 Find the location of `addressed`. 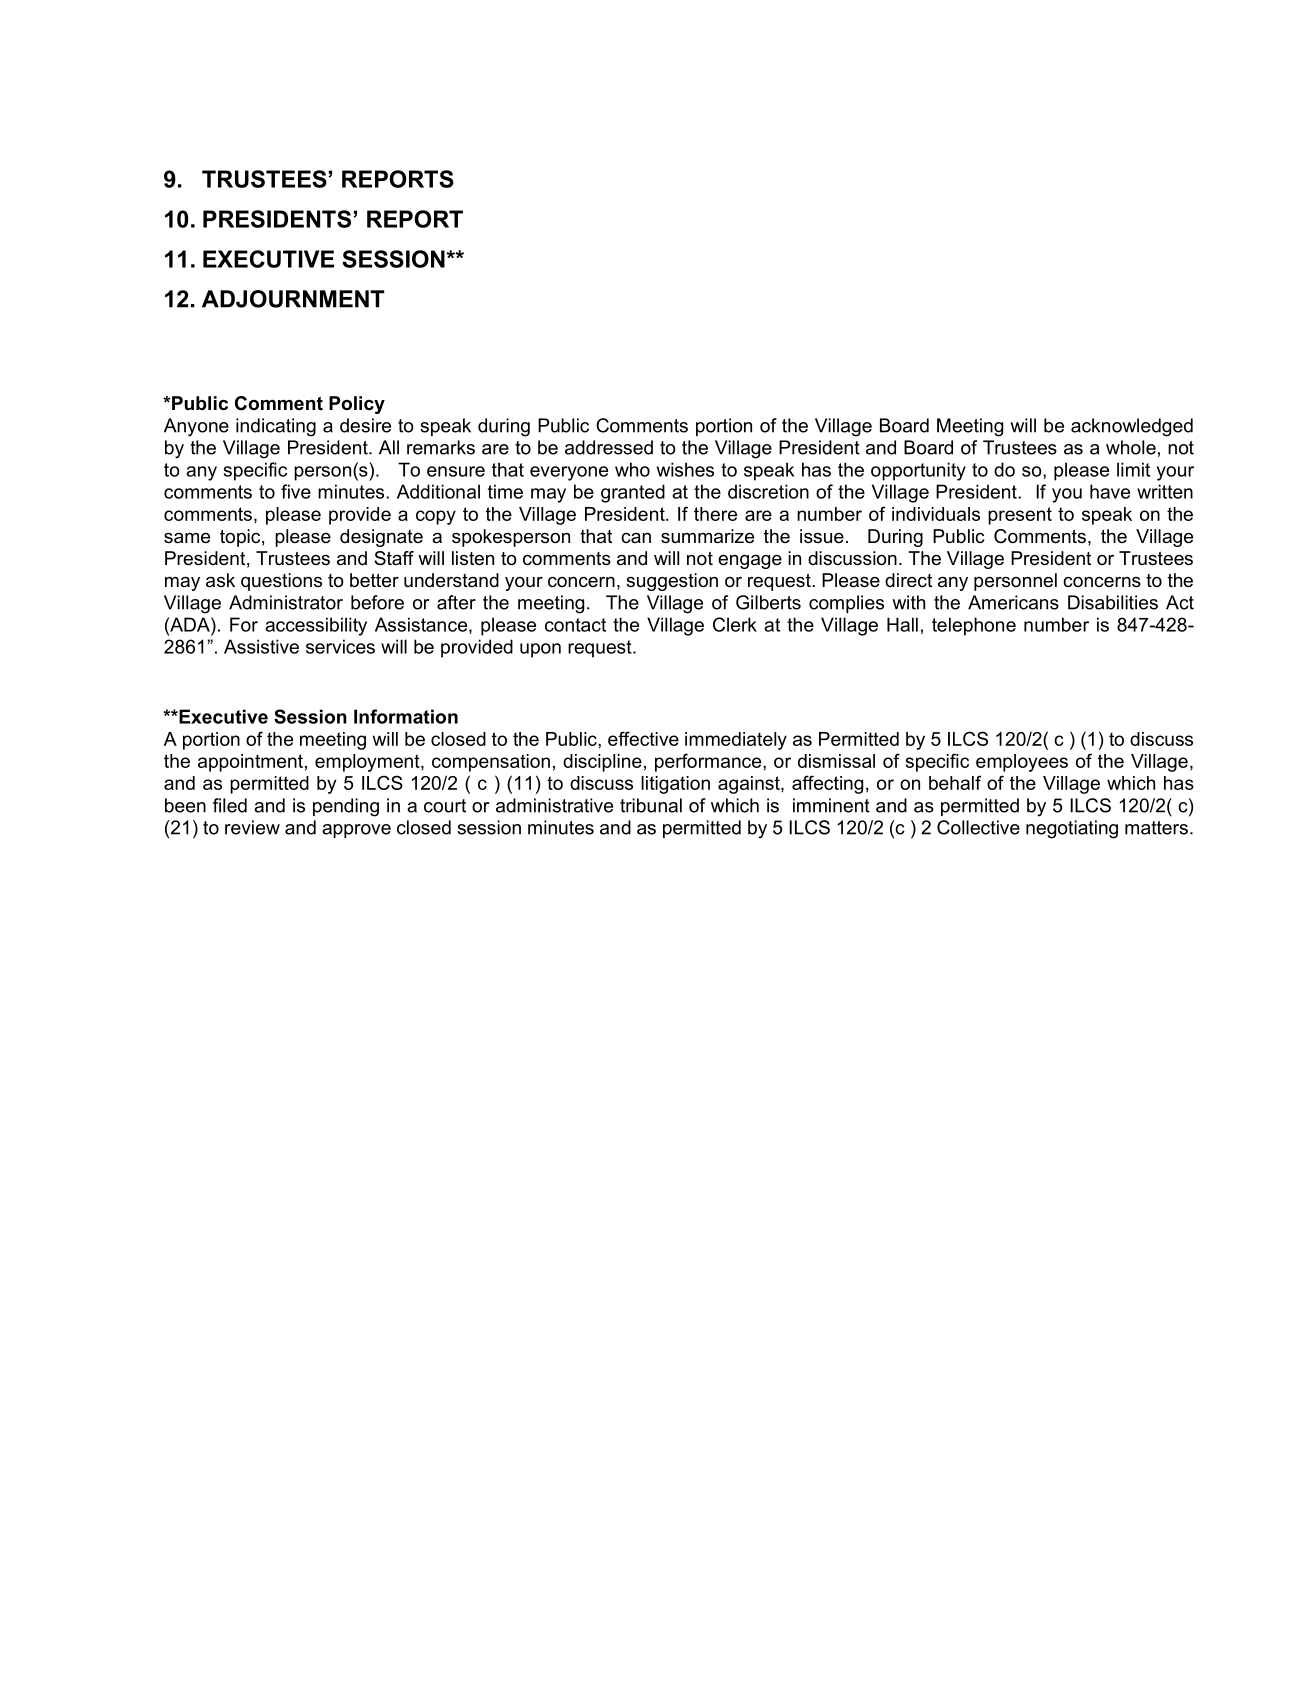

addressed is located at coordinates (609, 447).
